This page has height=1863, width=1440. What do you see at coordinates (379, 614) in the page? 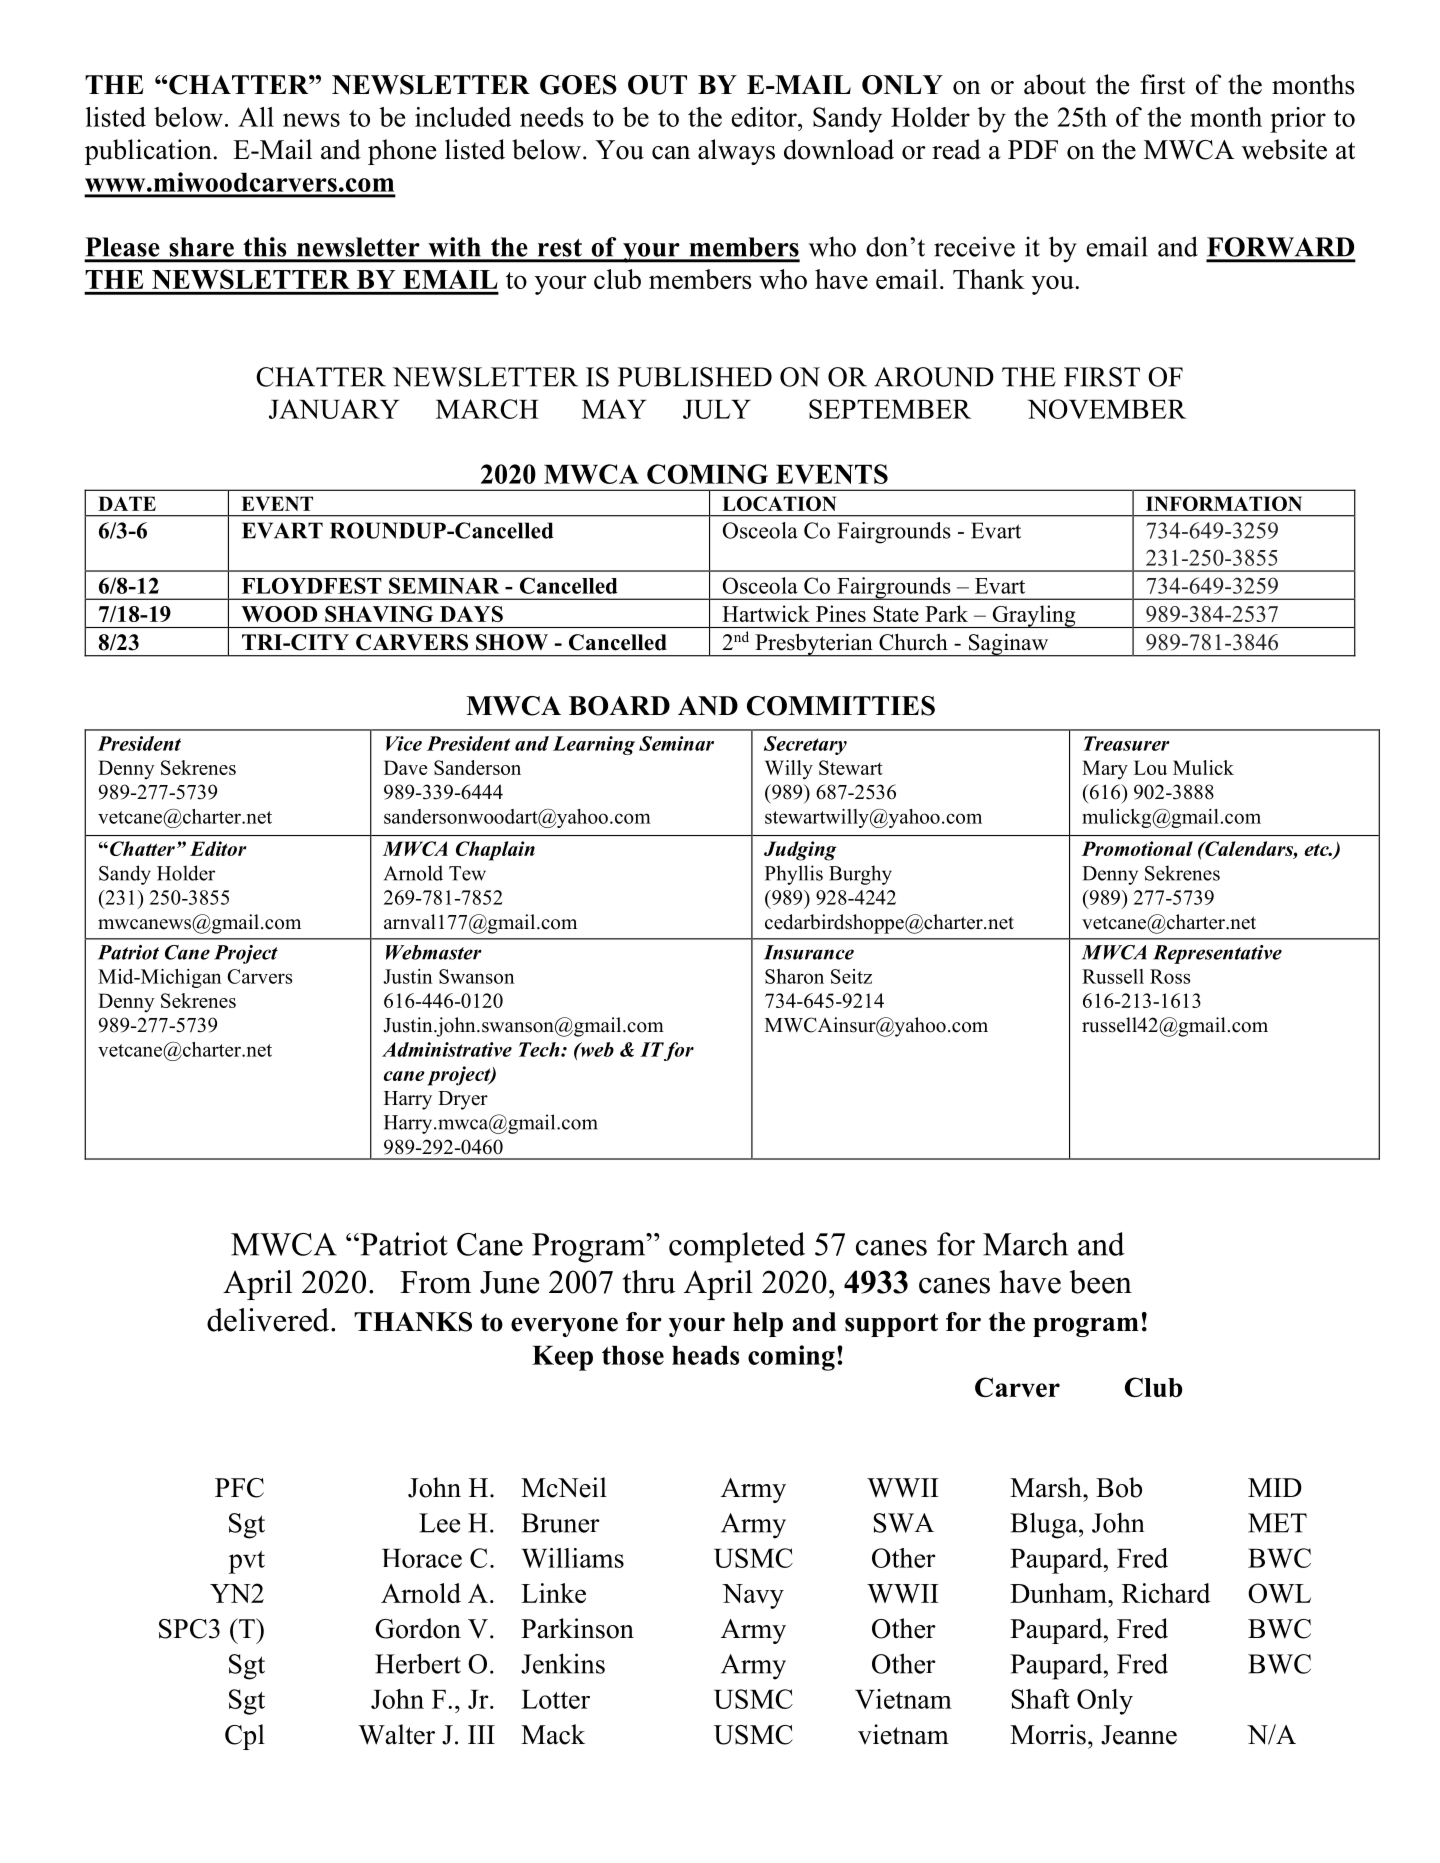
I see `SHAVING` at bounding box center [379, 614].
